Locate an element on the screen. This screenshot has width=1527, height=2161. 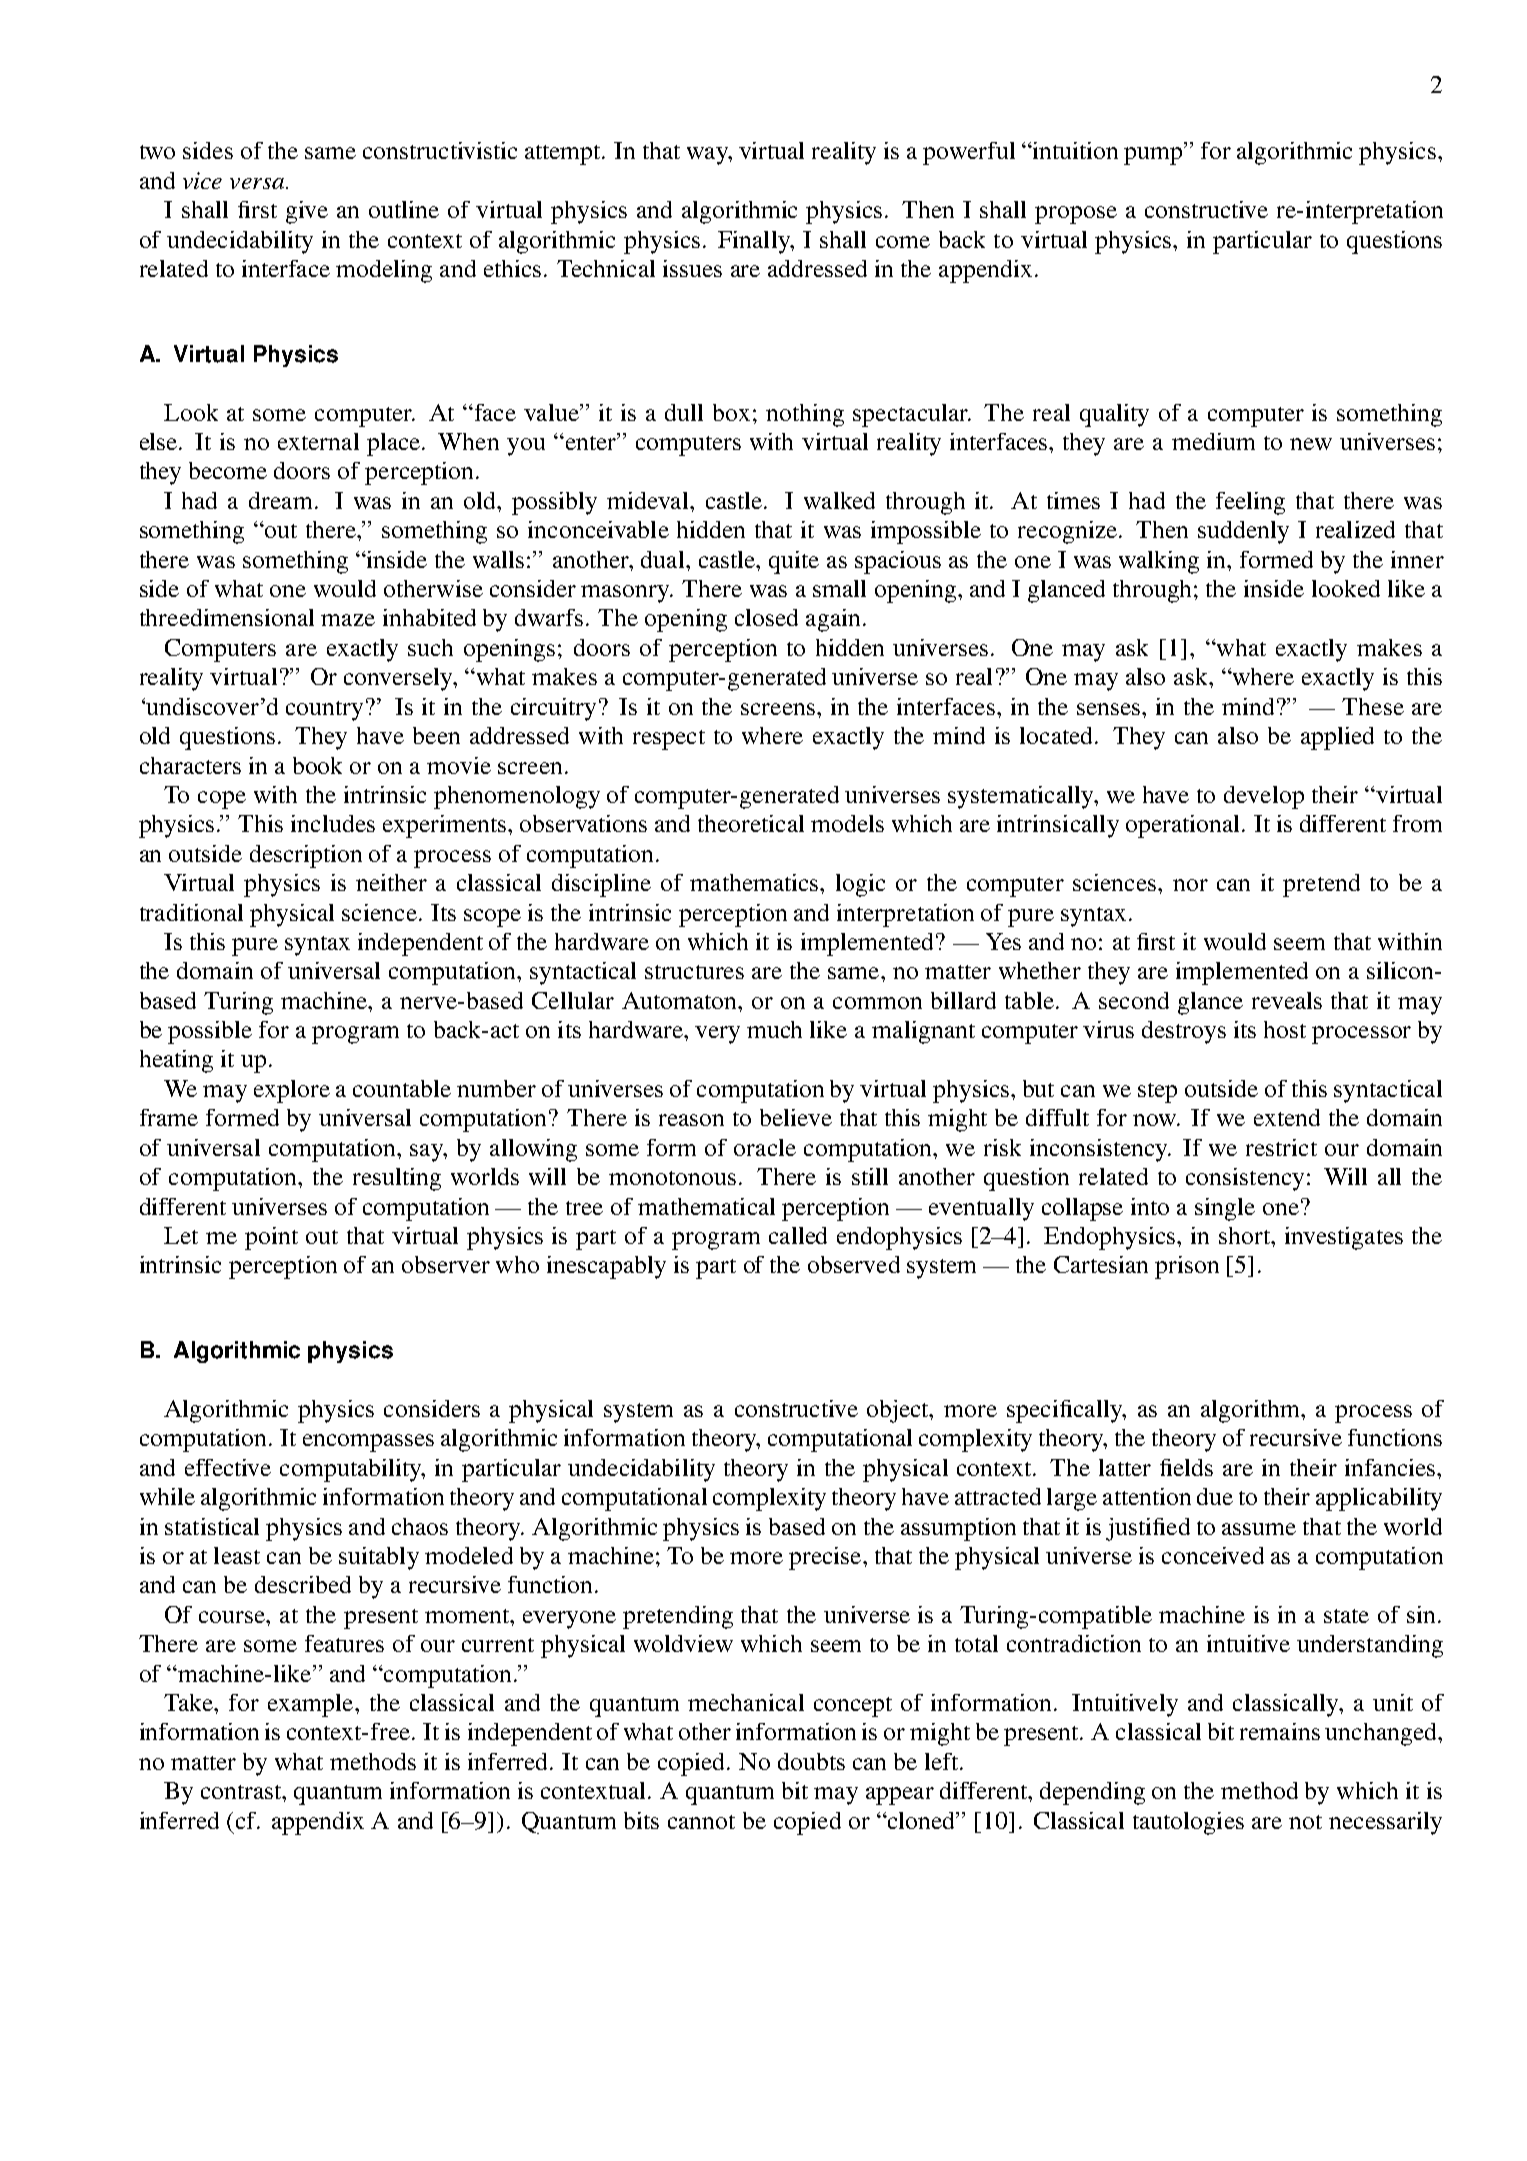
much is located at coordinates (774, 1029).
